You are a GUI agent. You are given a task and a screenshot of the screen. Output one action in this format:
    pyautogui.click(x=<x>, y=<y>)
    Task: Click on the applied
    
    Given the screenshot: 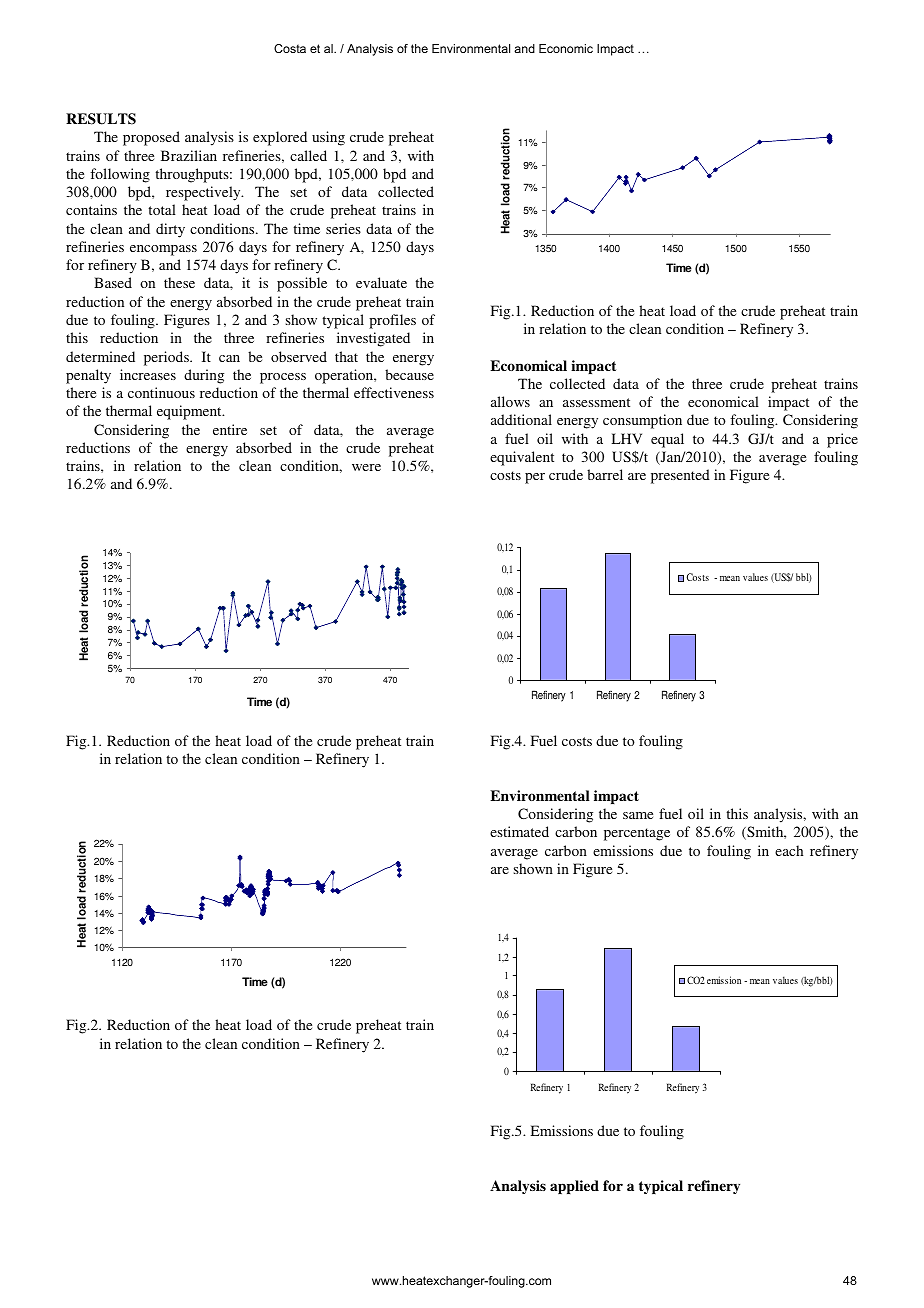 What is the action you would take?
    pyautogui.click(x=574, y=1187)
